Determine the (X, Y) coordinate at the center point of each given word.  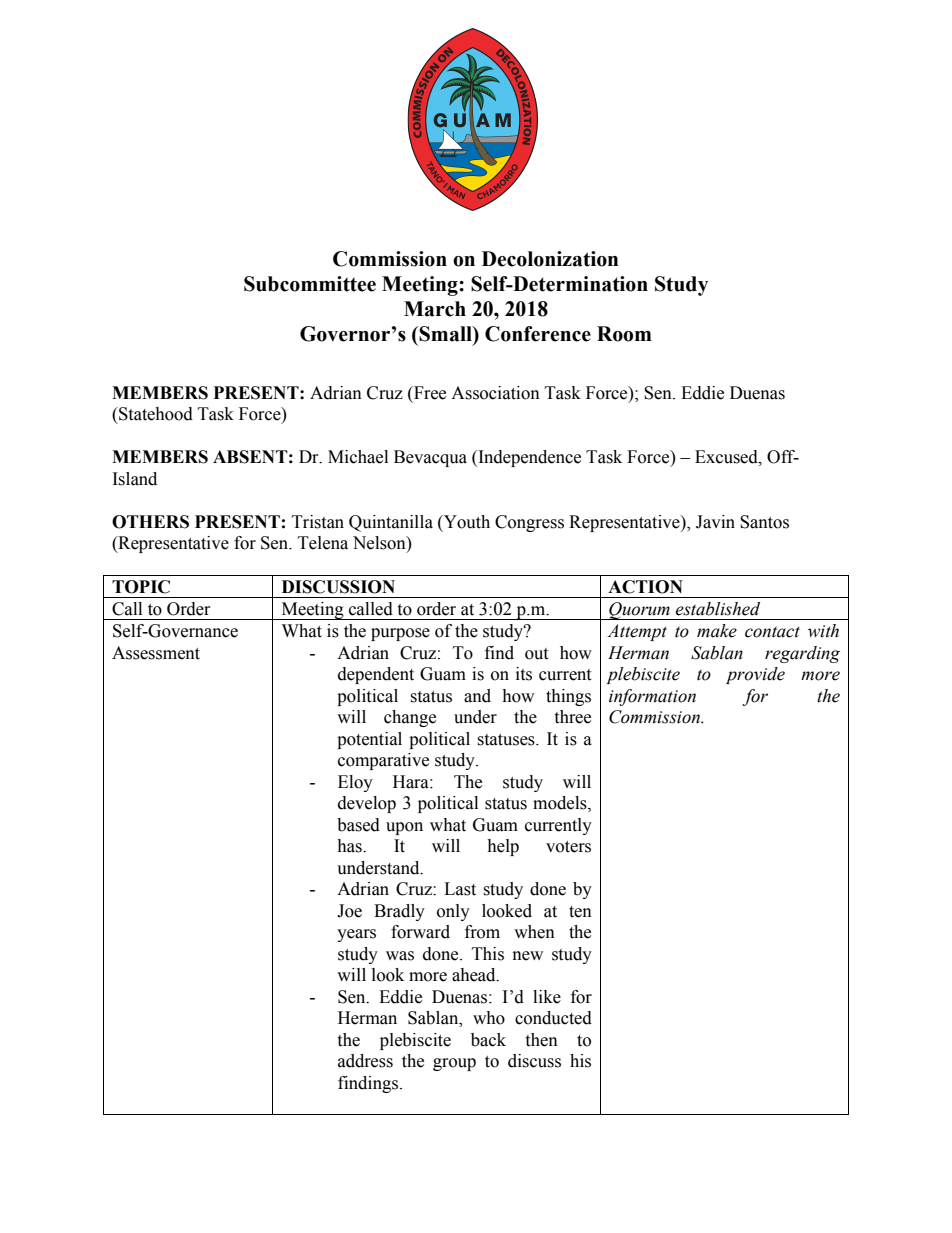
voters (568, 847)
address (365, 1061)
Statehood (155, 414)
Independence (528, 458)
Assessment (156, 653)
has (350, 846)
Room (624, 334)
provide (755, 675)
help (503, 847)
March (435, 309)
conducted (553, 1018)
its (524, 674)
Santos (764, 522)
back (488, 1040)
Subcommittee (310, 284)
